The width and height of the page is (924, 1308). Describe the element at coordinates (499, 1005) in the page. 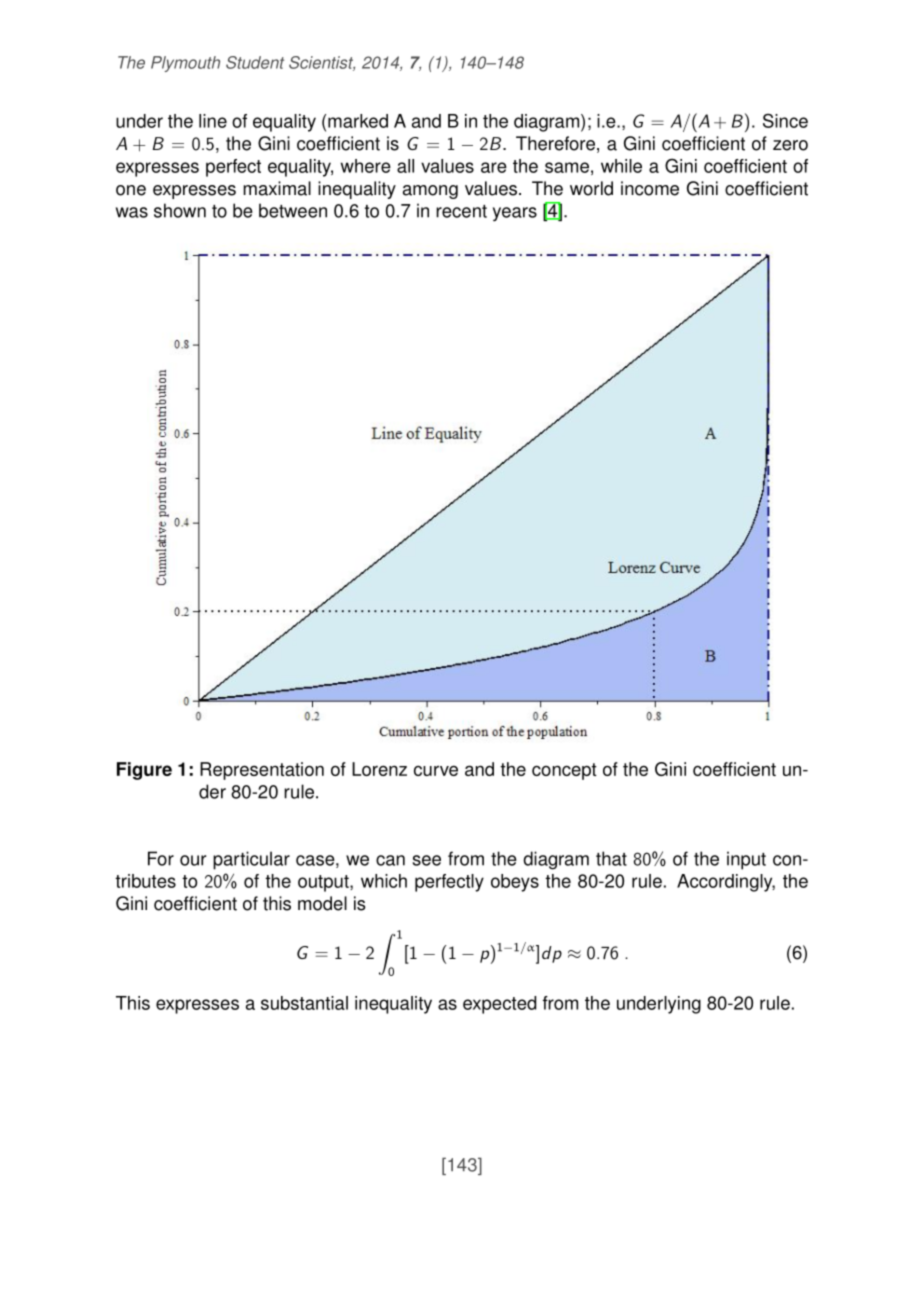

I see `expected` at that location.
